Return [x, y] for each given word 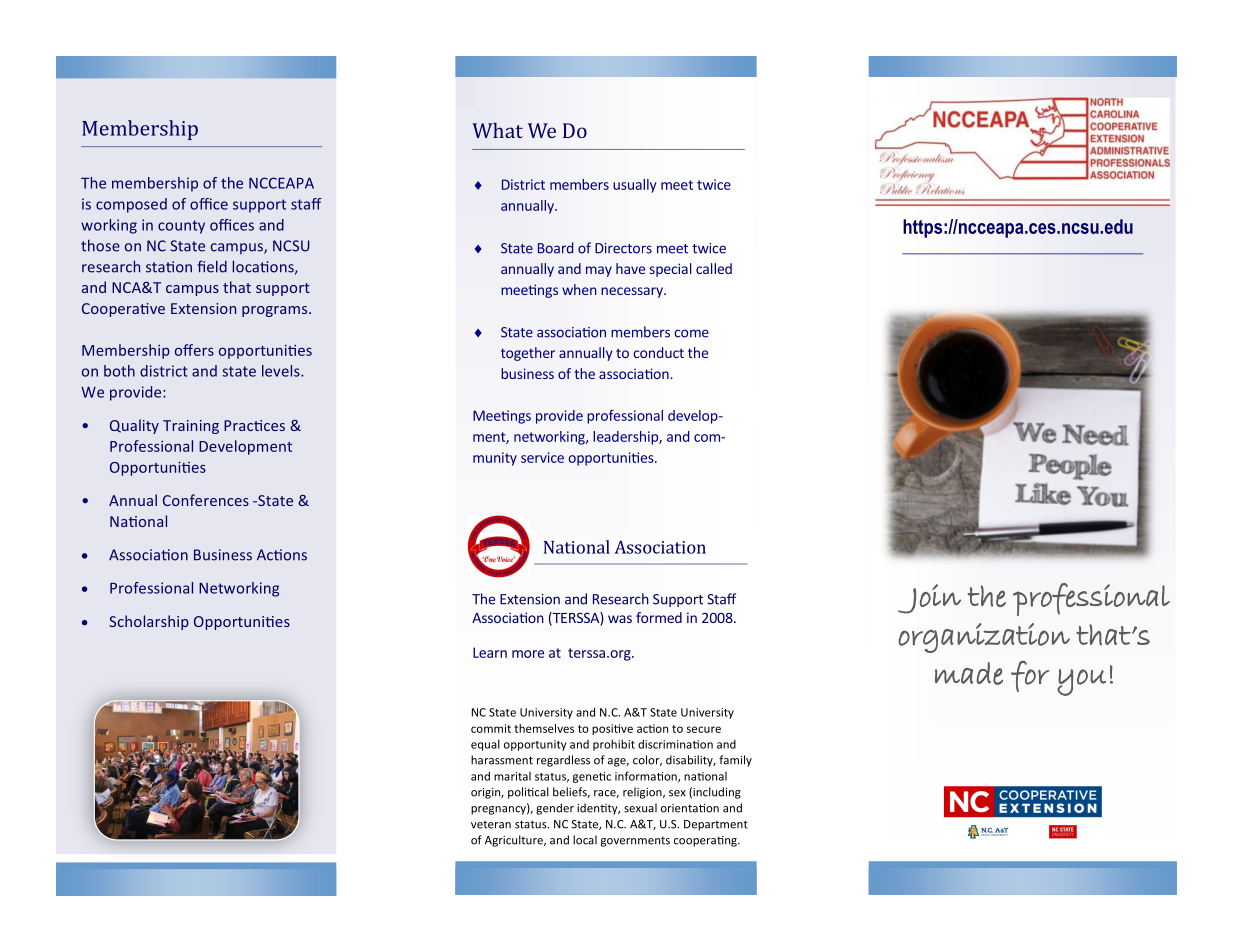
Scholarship [149, 622]
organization [984, 638]
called [714, 268]
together [528, 354]
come [691, 333]
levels [282, 371]
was [620, 619]
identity [598, 809]
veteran [491, 825]
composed [131, 205]
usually [635, 186]
